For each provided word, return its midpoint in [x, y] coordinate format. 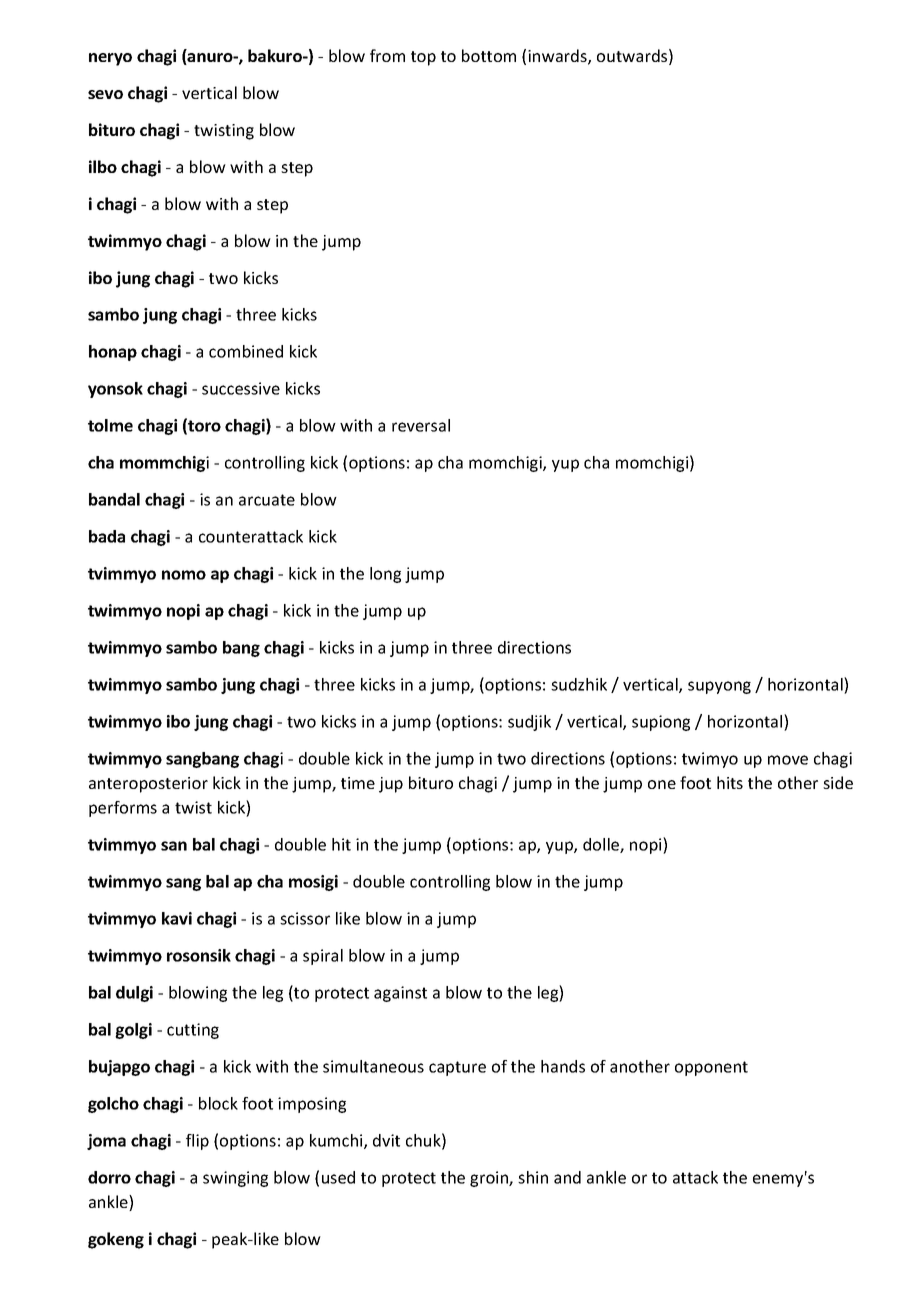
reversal [421, 425]
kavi [177, 918]
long [385, 575]
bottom [489, 55]
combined [246, 351]
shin [533, 1177]
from [387, 55]
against [400, 994]
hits [730, 782]
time [358, 783]
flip [197, 1142]
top [423, 58]
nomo [184, 575]
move [788, 760]
